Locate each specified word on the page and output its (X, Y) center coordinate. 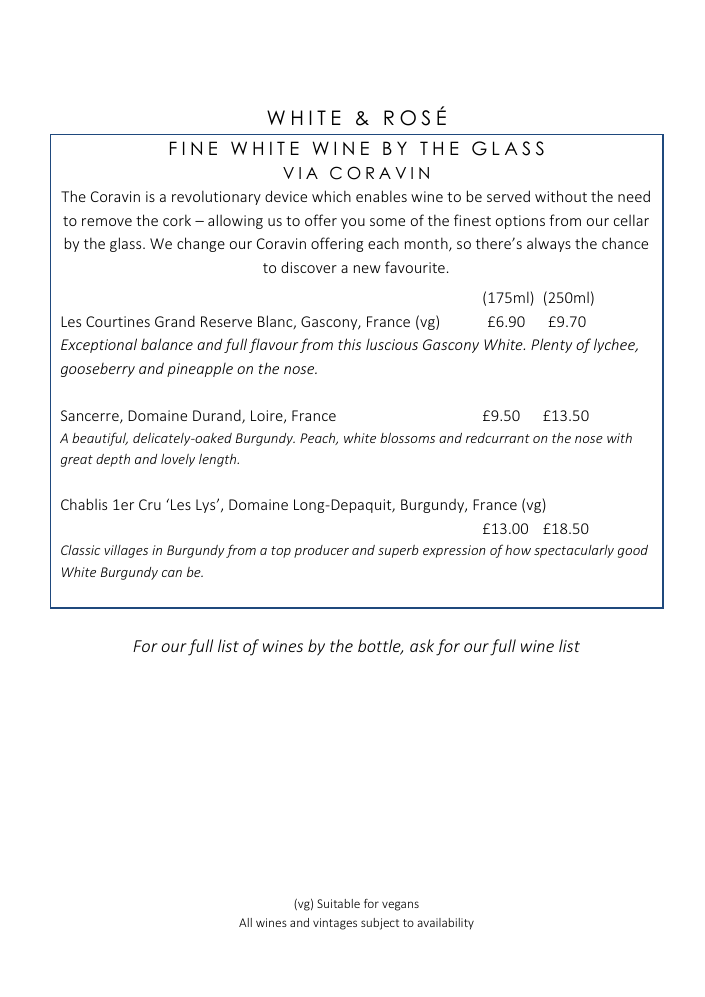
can (172, 573)
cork (177, 220)
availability (445, 924)
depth (113, 460)
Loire (268, 416)
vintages (335, 924)
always (549, 244)
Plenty (551, 345)
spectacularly (574, 551)
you (353, 223)
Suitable (338, 903)
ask (422, 645)
